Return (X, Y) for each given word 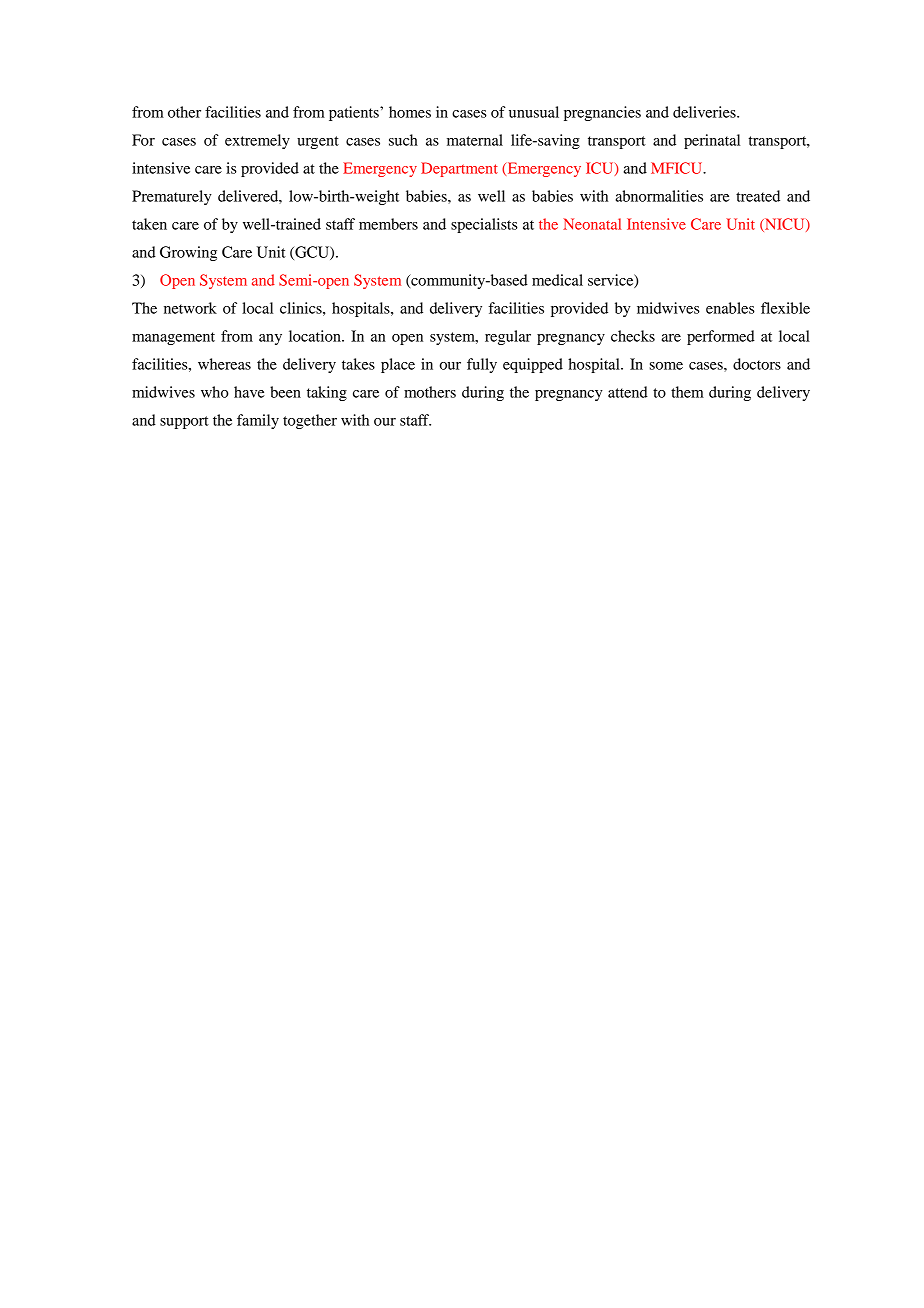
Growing (188, 253)
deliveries (705, 112)
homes (410, 112)
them (687, 392)
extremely (257, 141)
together (310, 421)
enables (730, 308)
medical (557, 280)
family (258, 421)
